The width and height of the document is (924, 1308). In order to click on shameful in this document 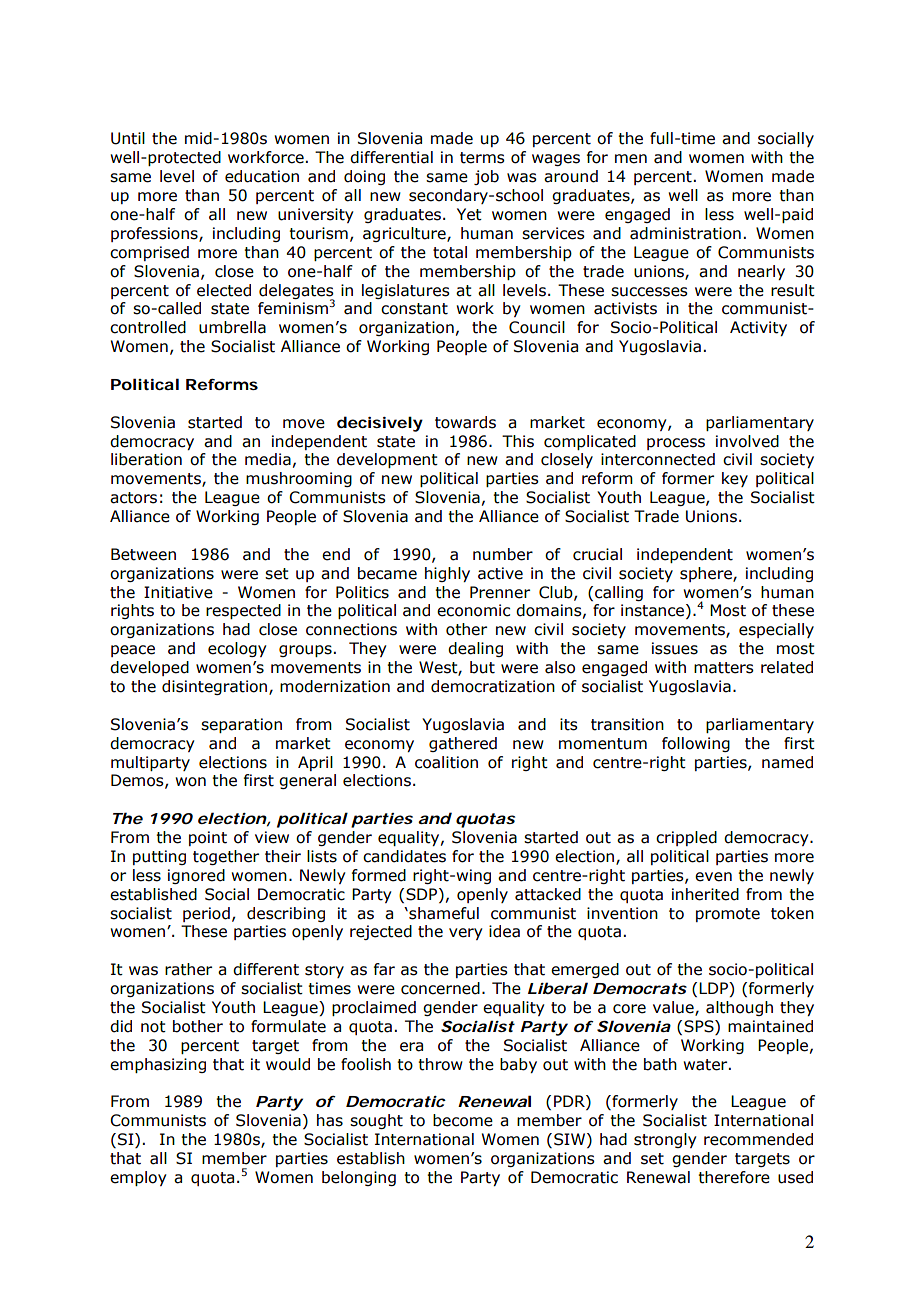, I will do `click(443, 913)`.
